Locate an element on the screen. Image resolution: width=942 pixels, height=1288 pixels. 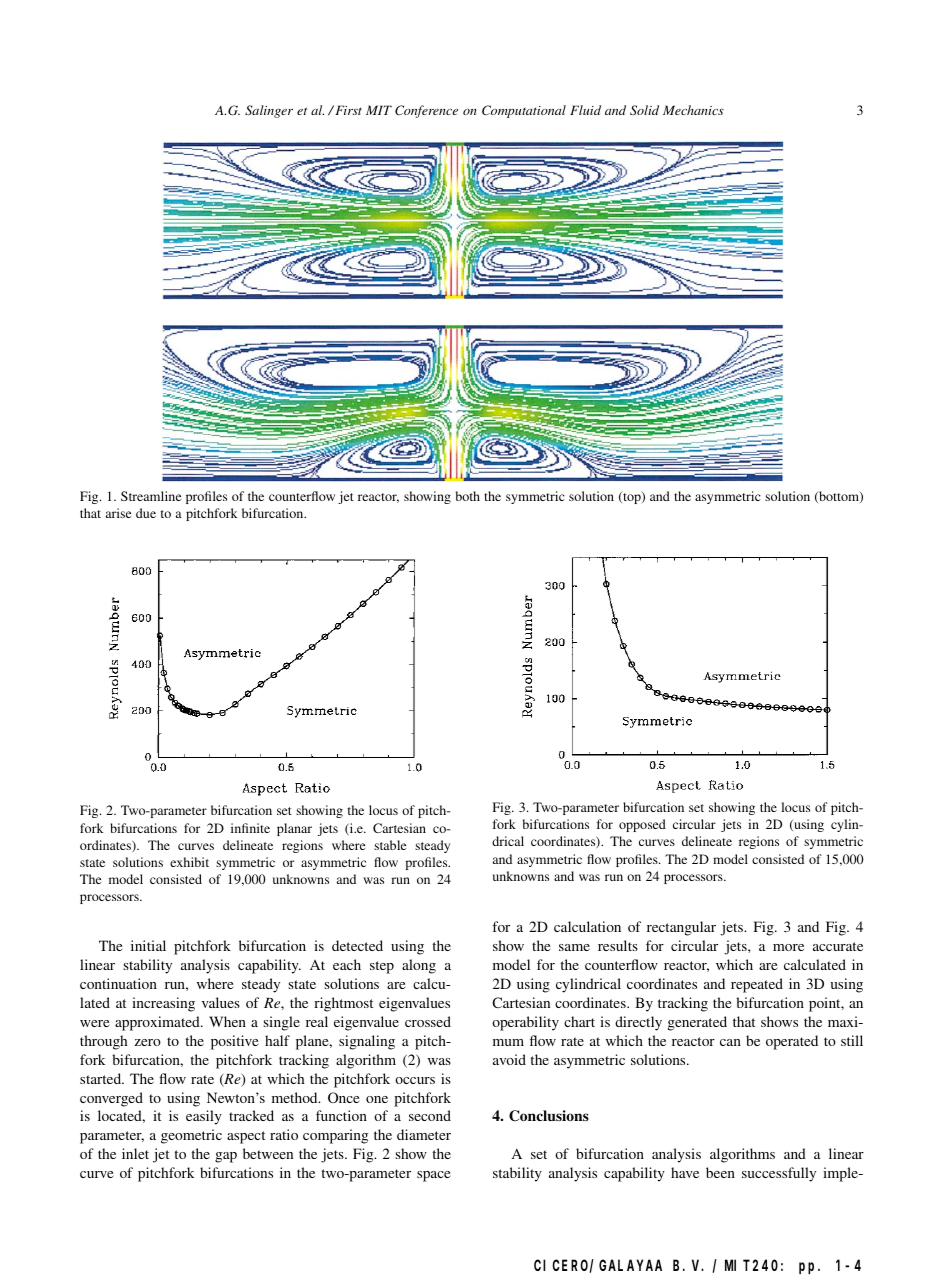
geometric is located at coordinates (191, 1136).
